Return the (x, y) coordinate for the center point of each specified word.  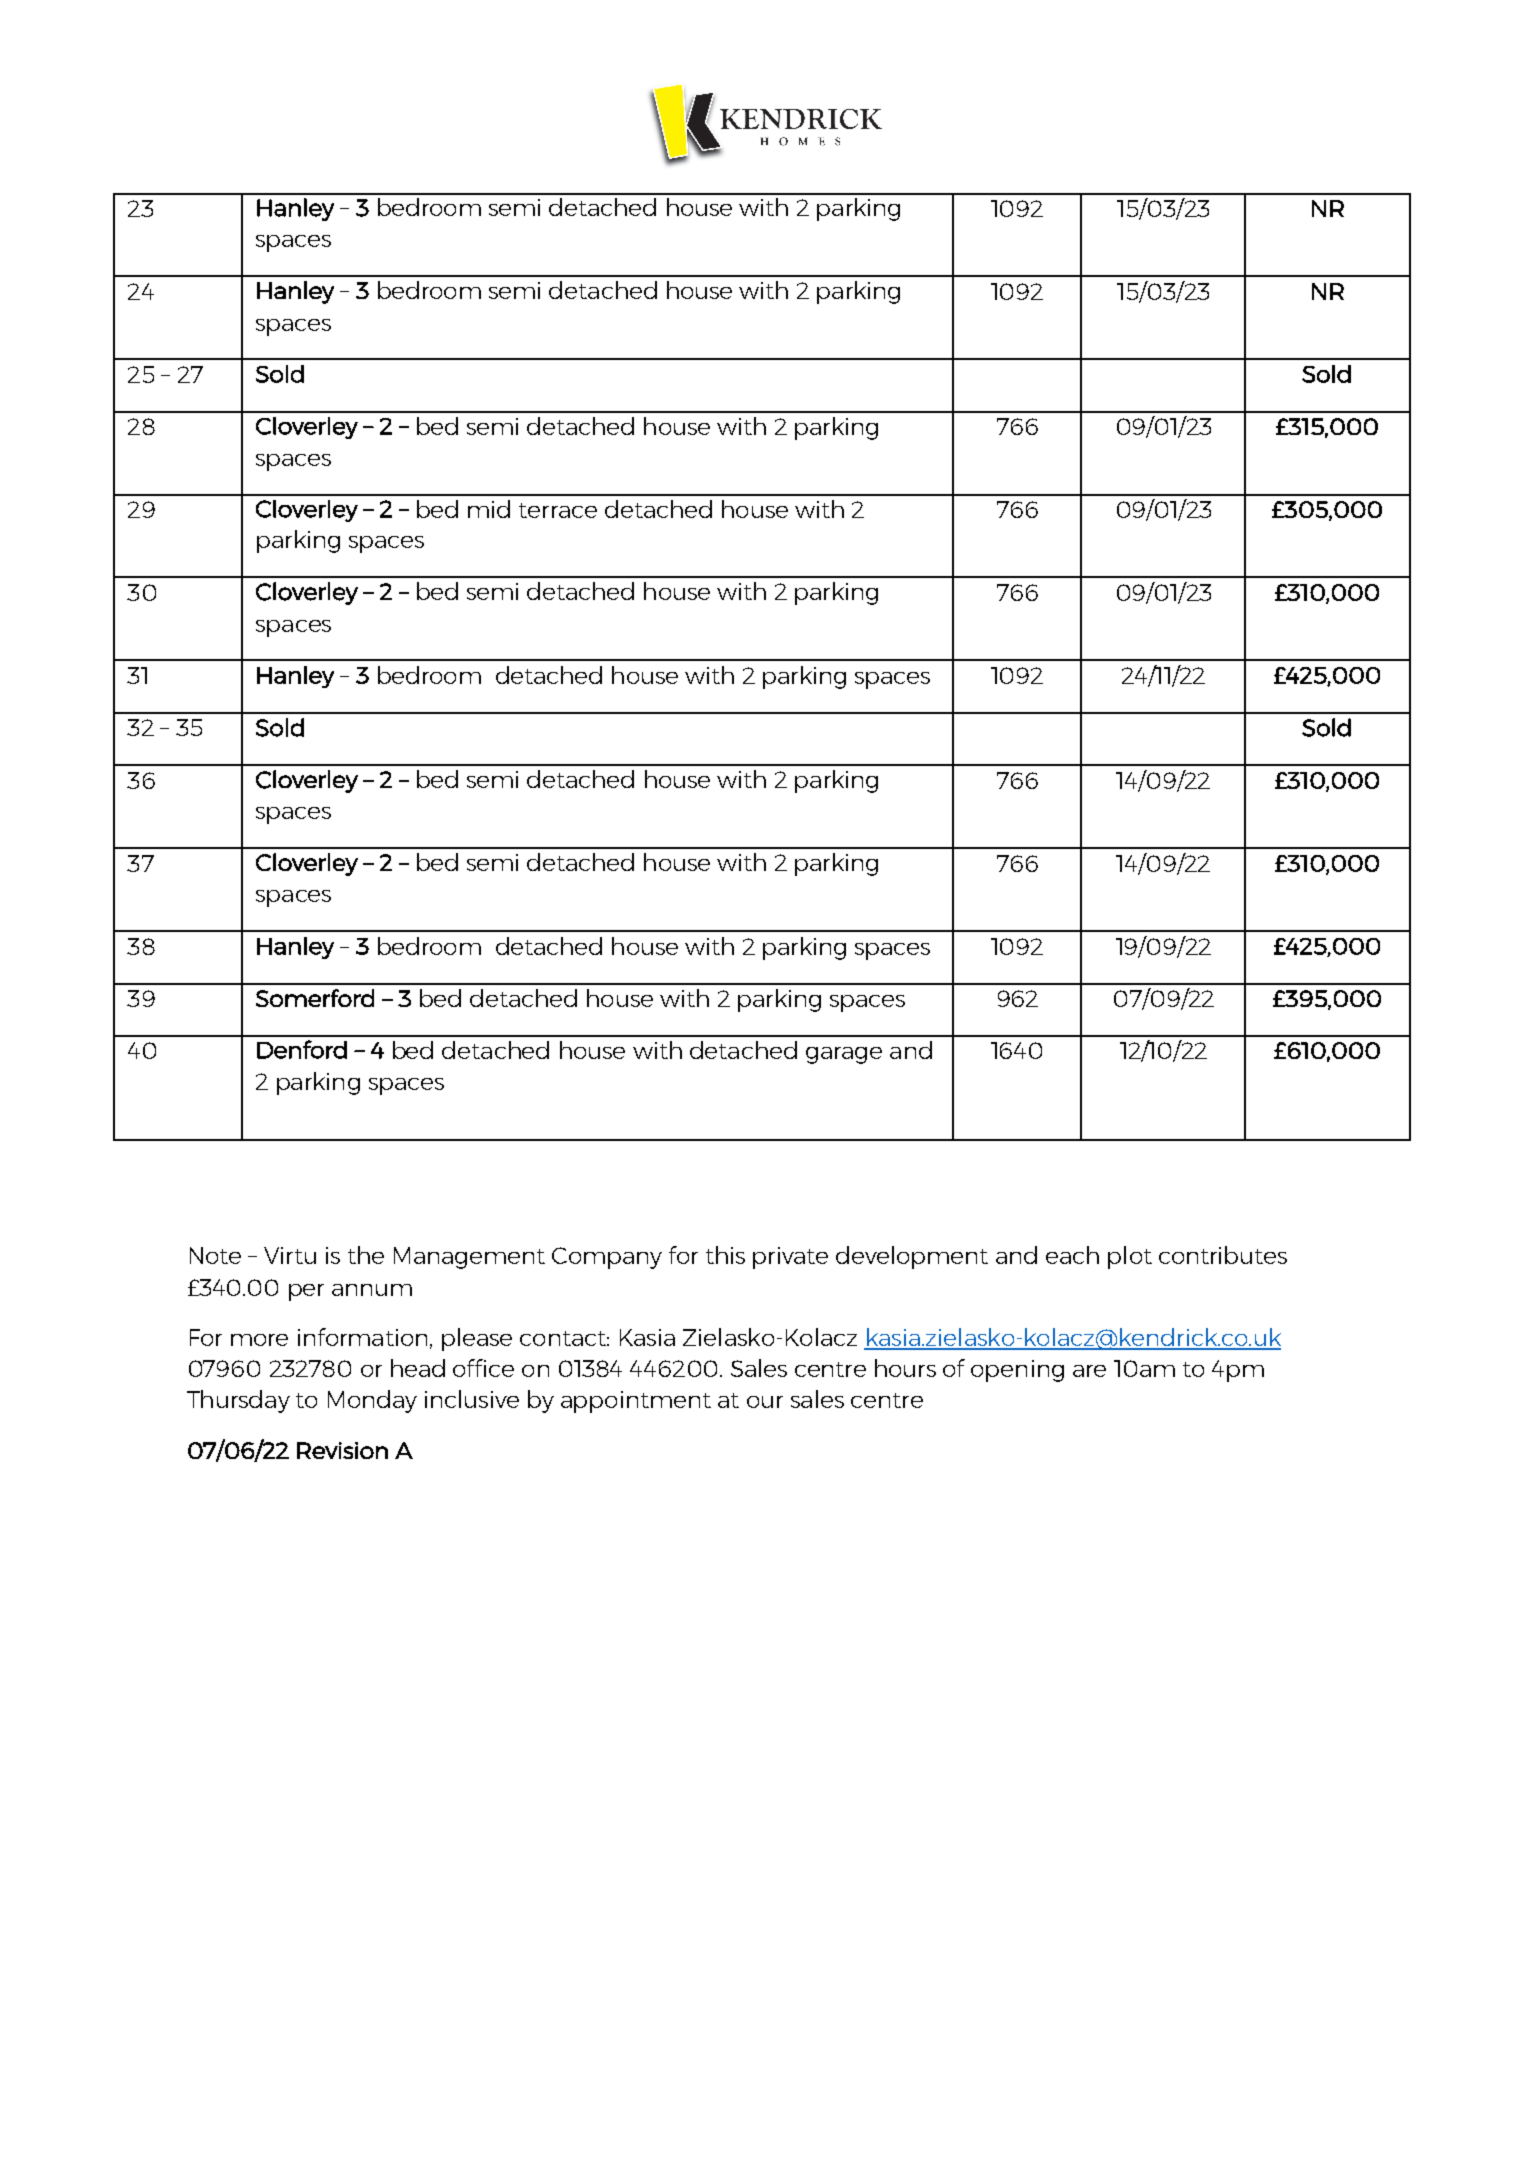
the (366, 1255)
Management (469, 1258)
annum (372, 1290)
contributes (1223, 1255)
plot (1130, 1257)
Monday (372, 1401)
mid (489, 509)
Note (215, 1255)
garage (844, 1055)
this (725, 1255)
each (1072, 1255)
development (912, 1257)
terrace (558, 510)
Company (607, 1258)
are (1089, 1371)
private (790, 1258)
